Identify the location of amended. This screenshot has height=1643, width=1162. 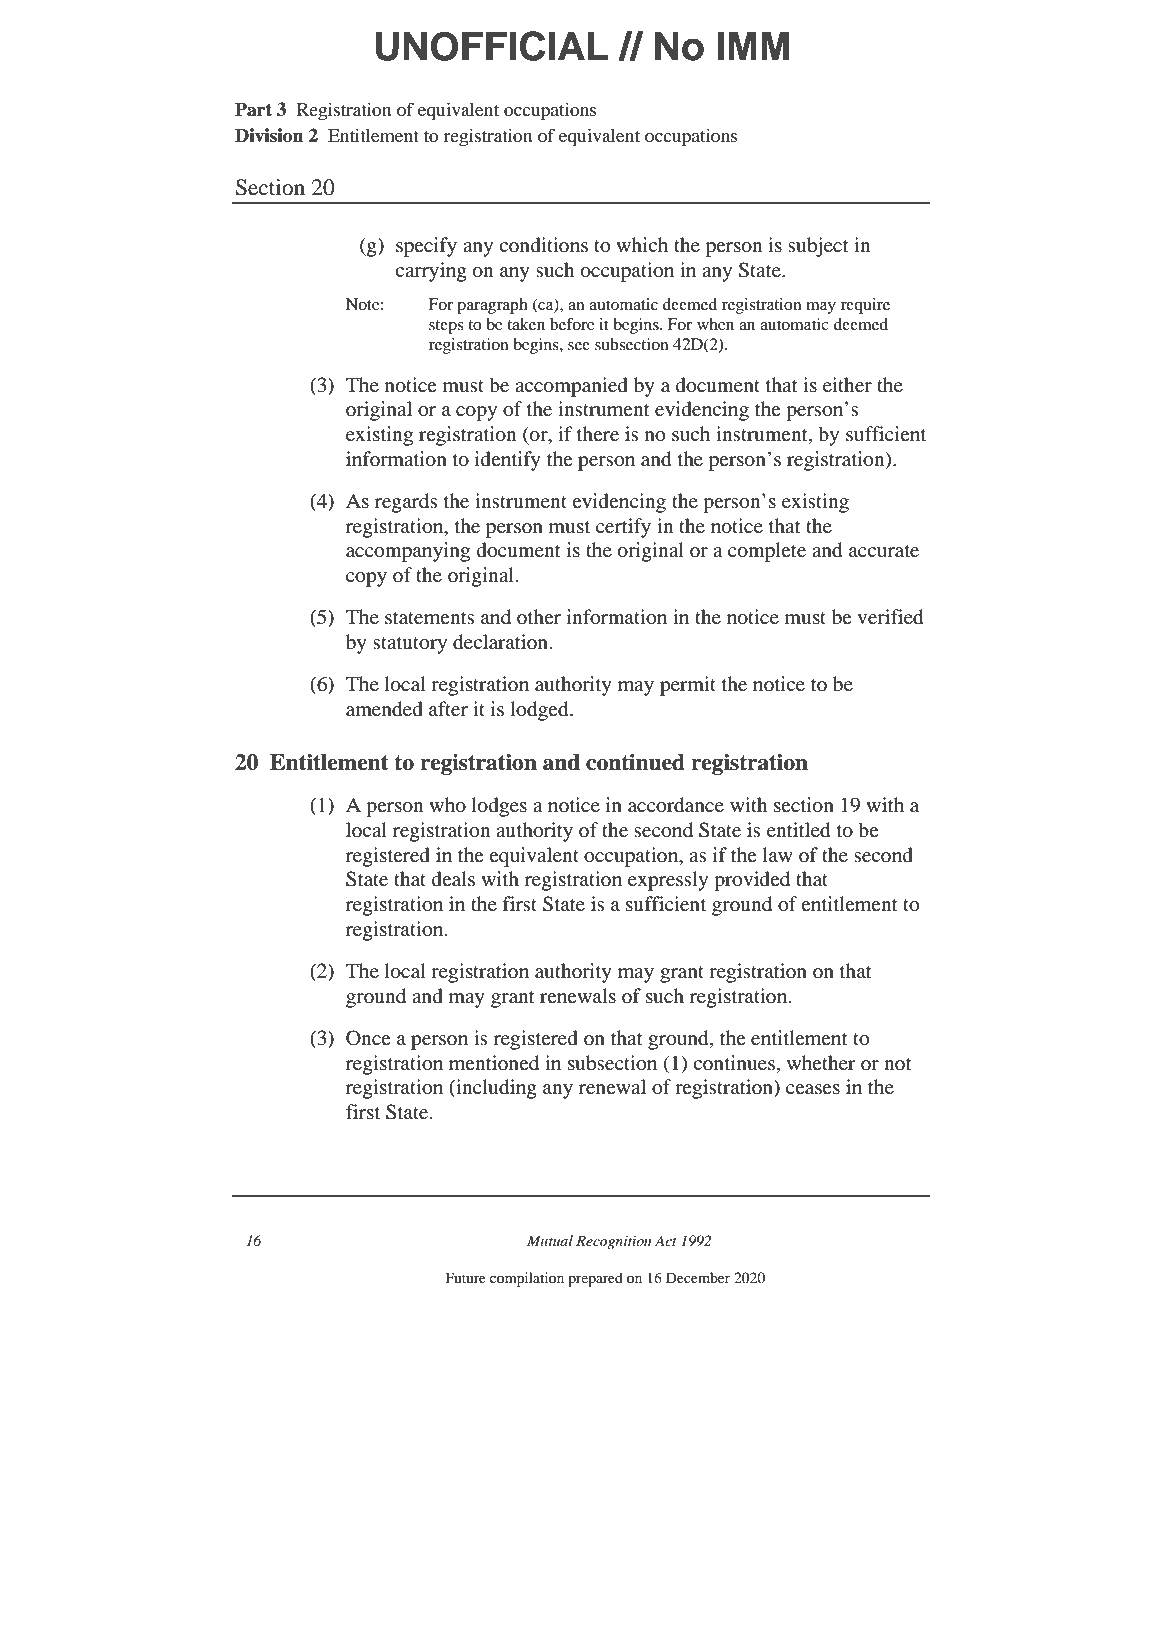
(384, 709).
